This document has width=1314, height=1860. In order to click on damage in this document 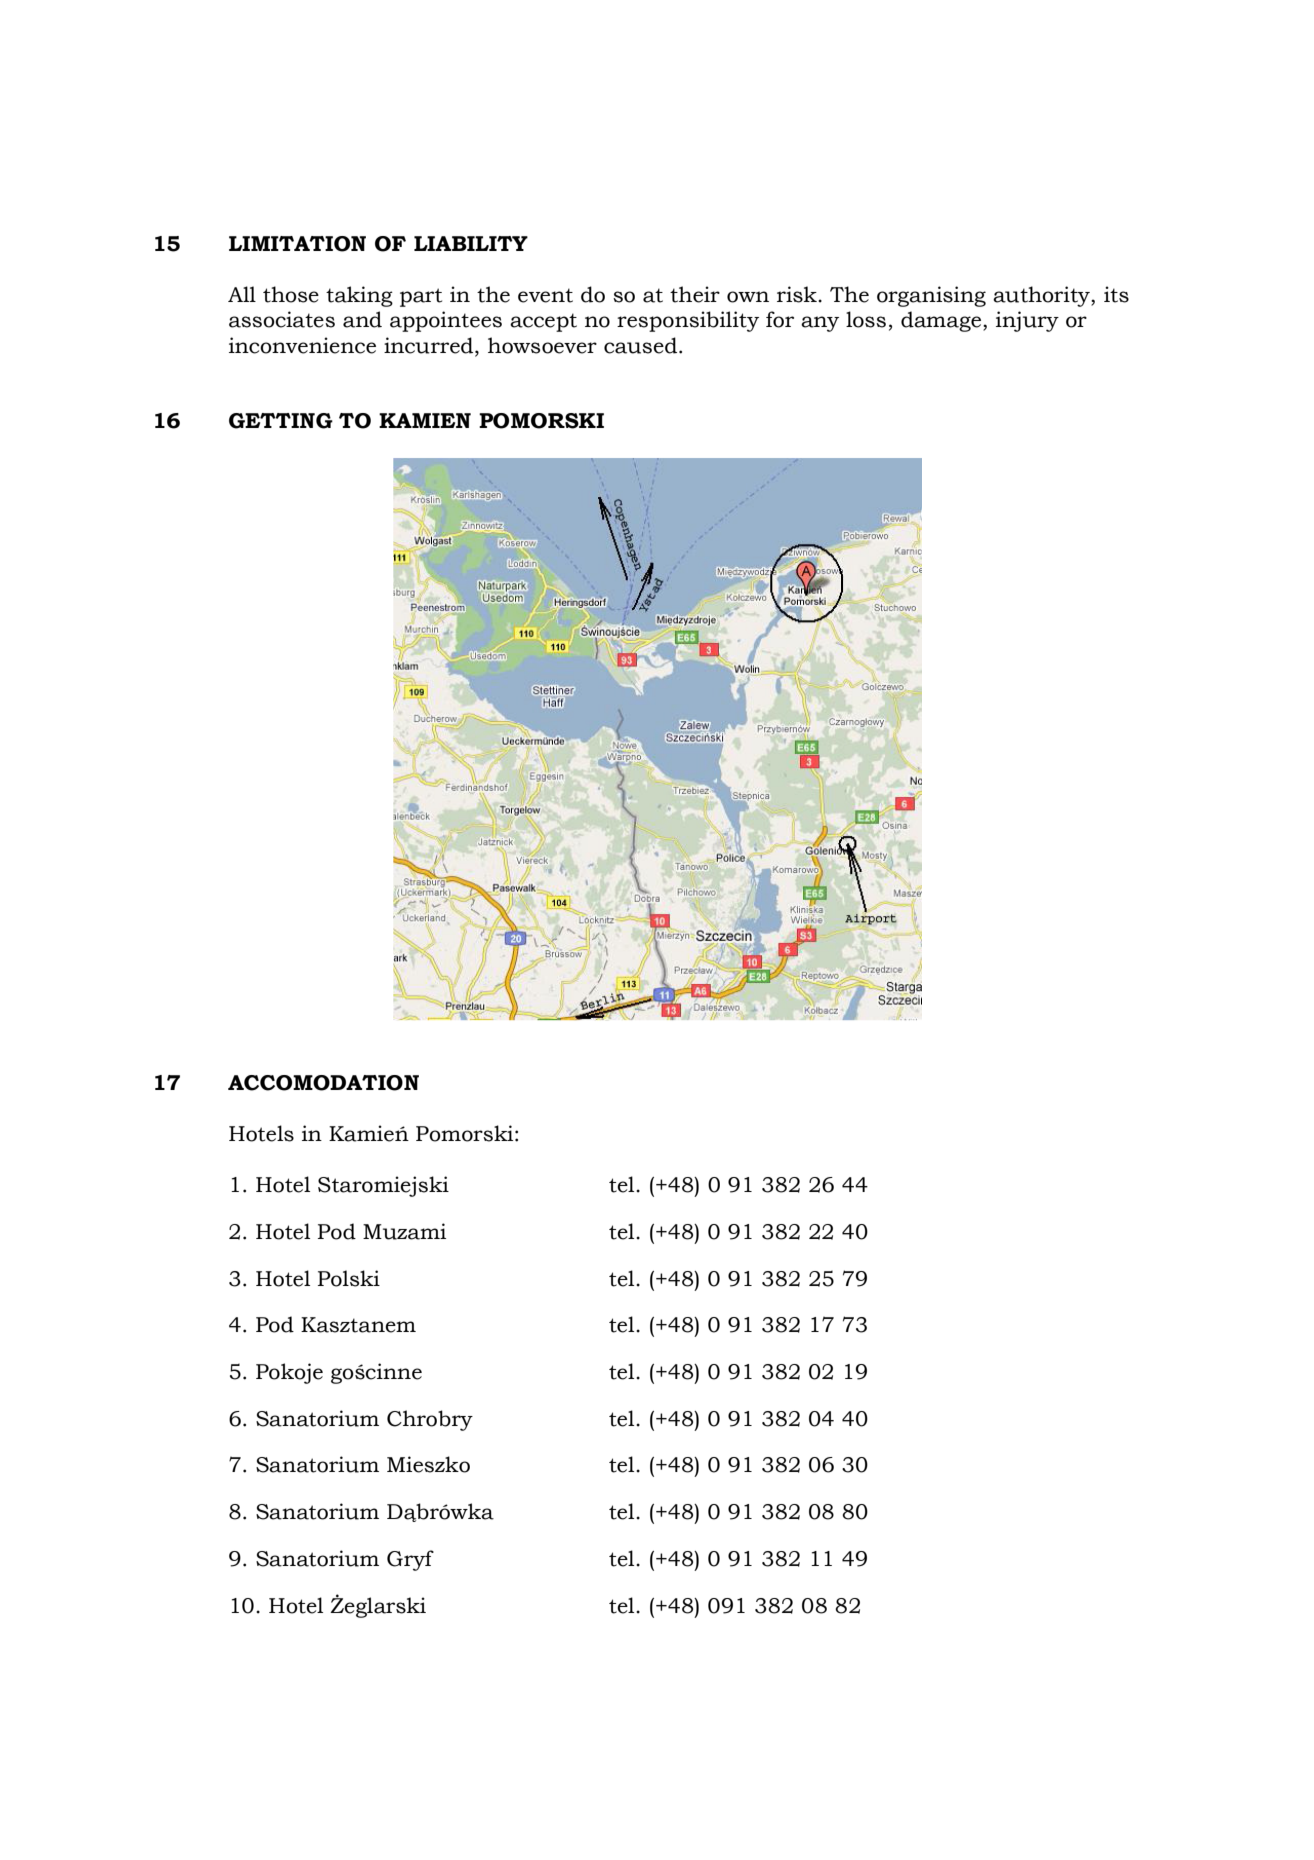, I will do `click(942, 321)`.
